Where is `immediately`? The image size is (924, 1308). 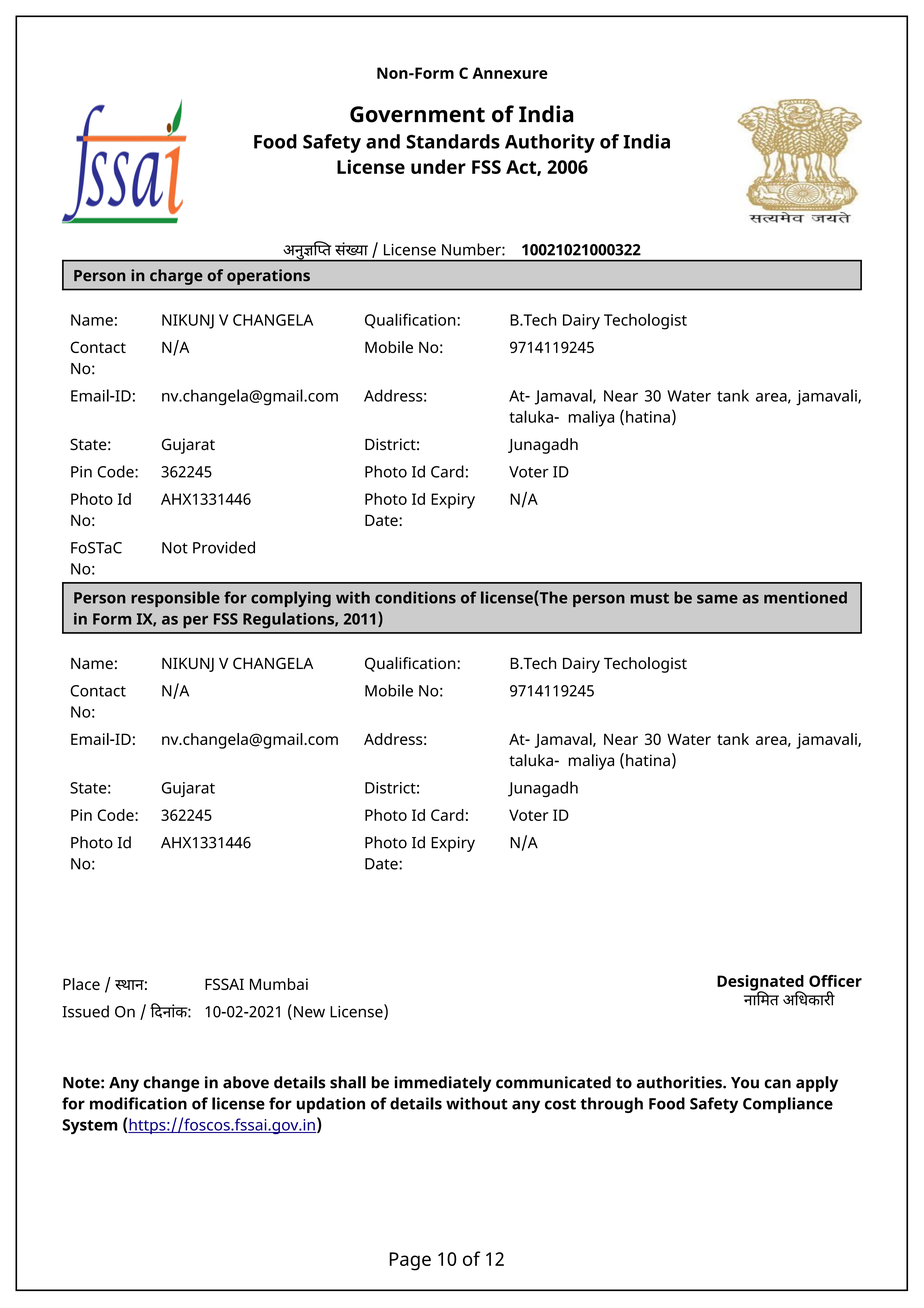 immediately is located at coordinates (442, 1084).
